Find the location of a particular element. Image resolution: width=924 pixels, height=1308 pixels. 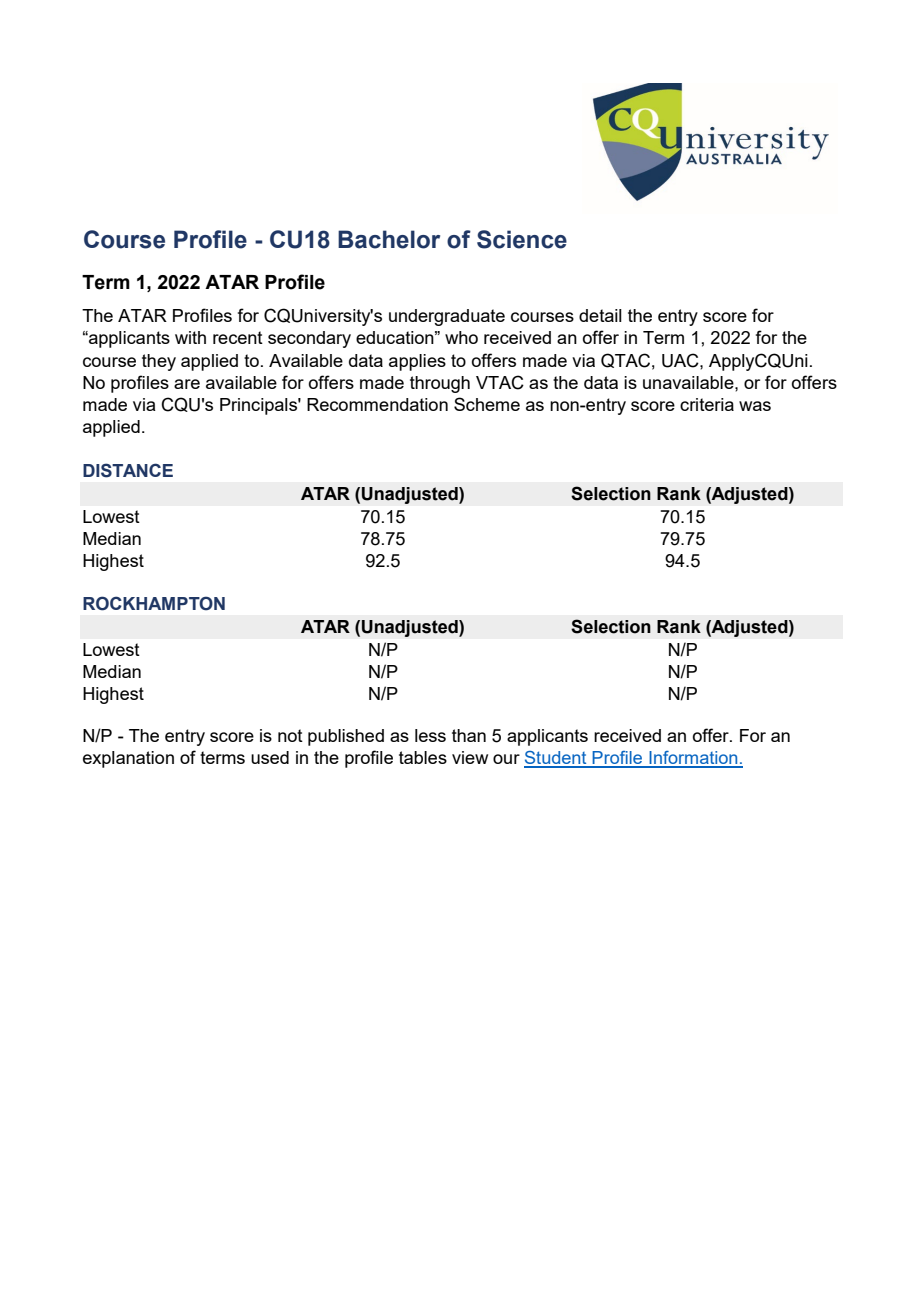

detail is located at coordinates (600, 315).
